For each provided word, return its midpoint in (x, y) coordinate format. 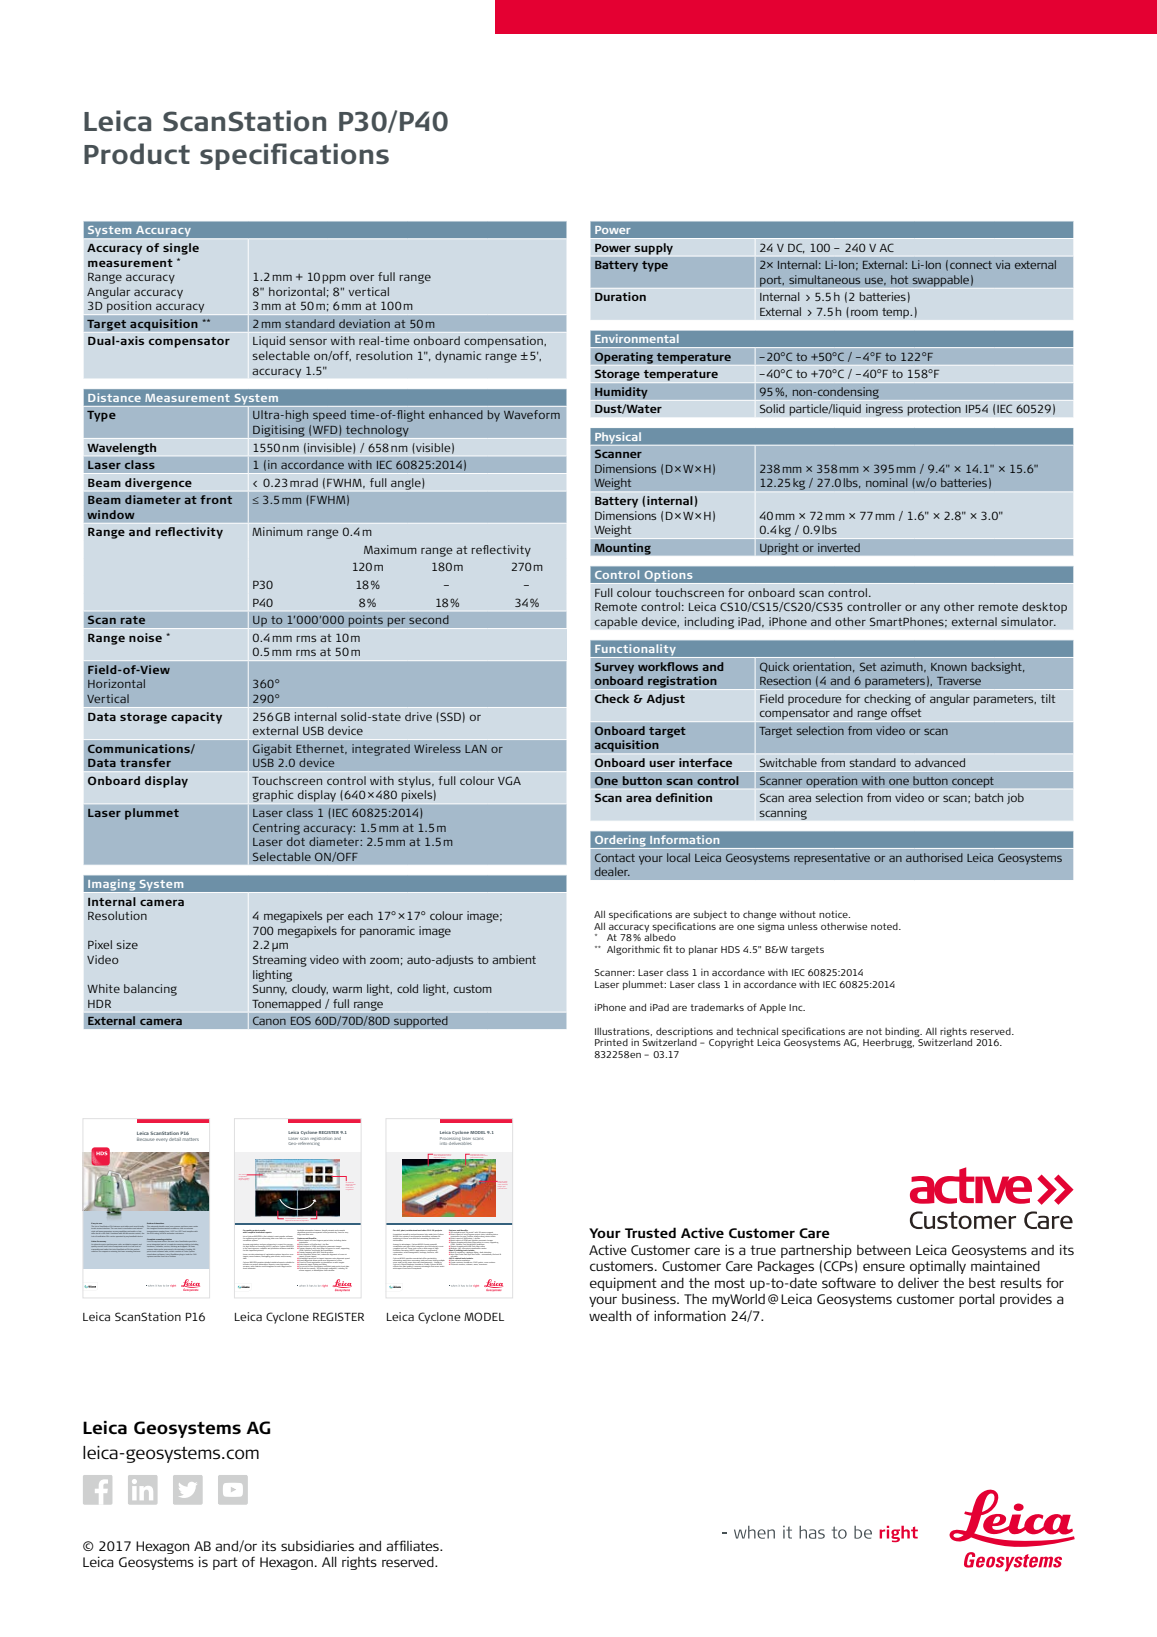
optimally (938, 1267)
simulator (1028, 621)
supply (654, 249)
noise (145, 637)
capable (616, 623)
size (127, 944)
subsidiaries (317, 1545)
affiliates (413, 1545)
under (196, 1226)
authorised (934, 857)
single (181, 249)
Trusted (650, 1232)
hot (899, 279)
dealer (612, 871)
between (884, 1250)
